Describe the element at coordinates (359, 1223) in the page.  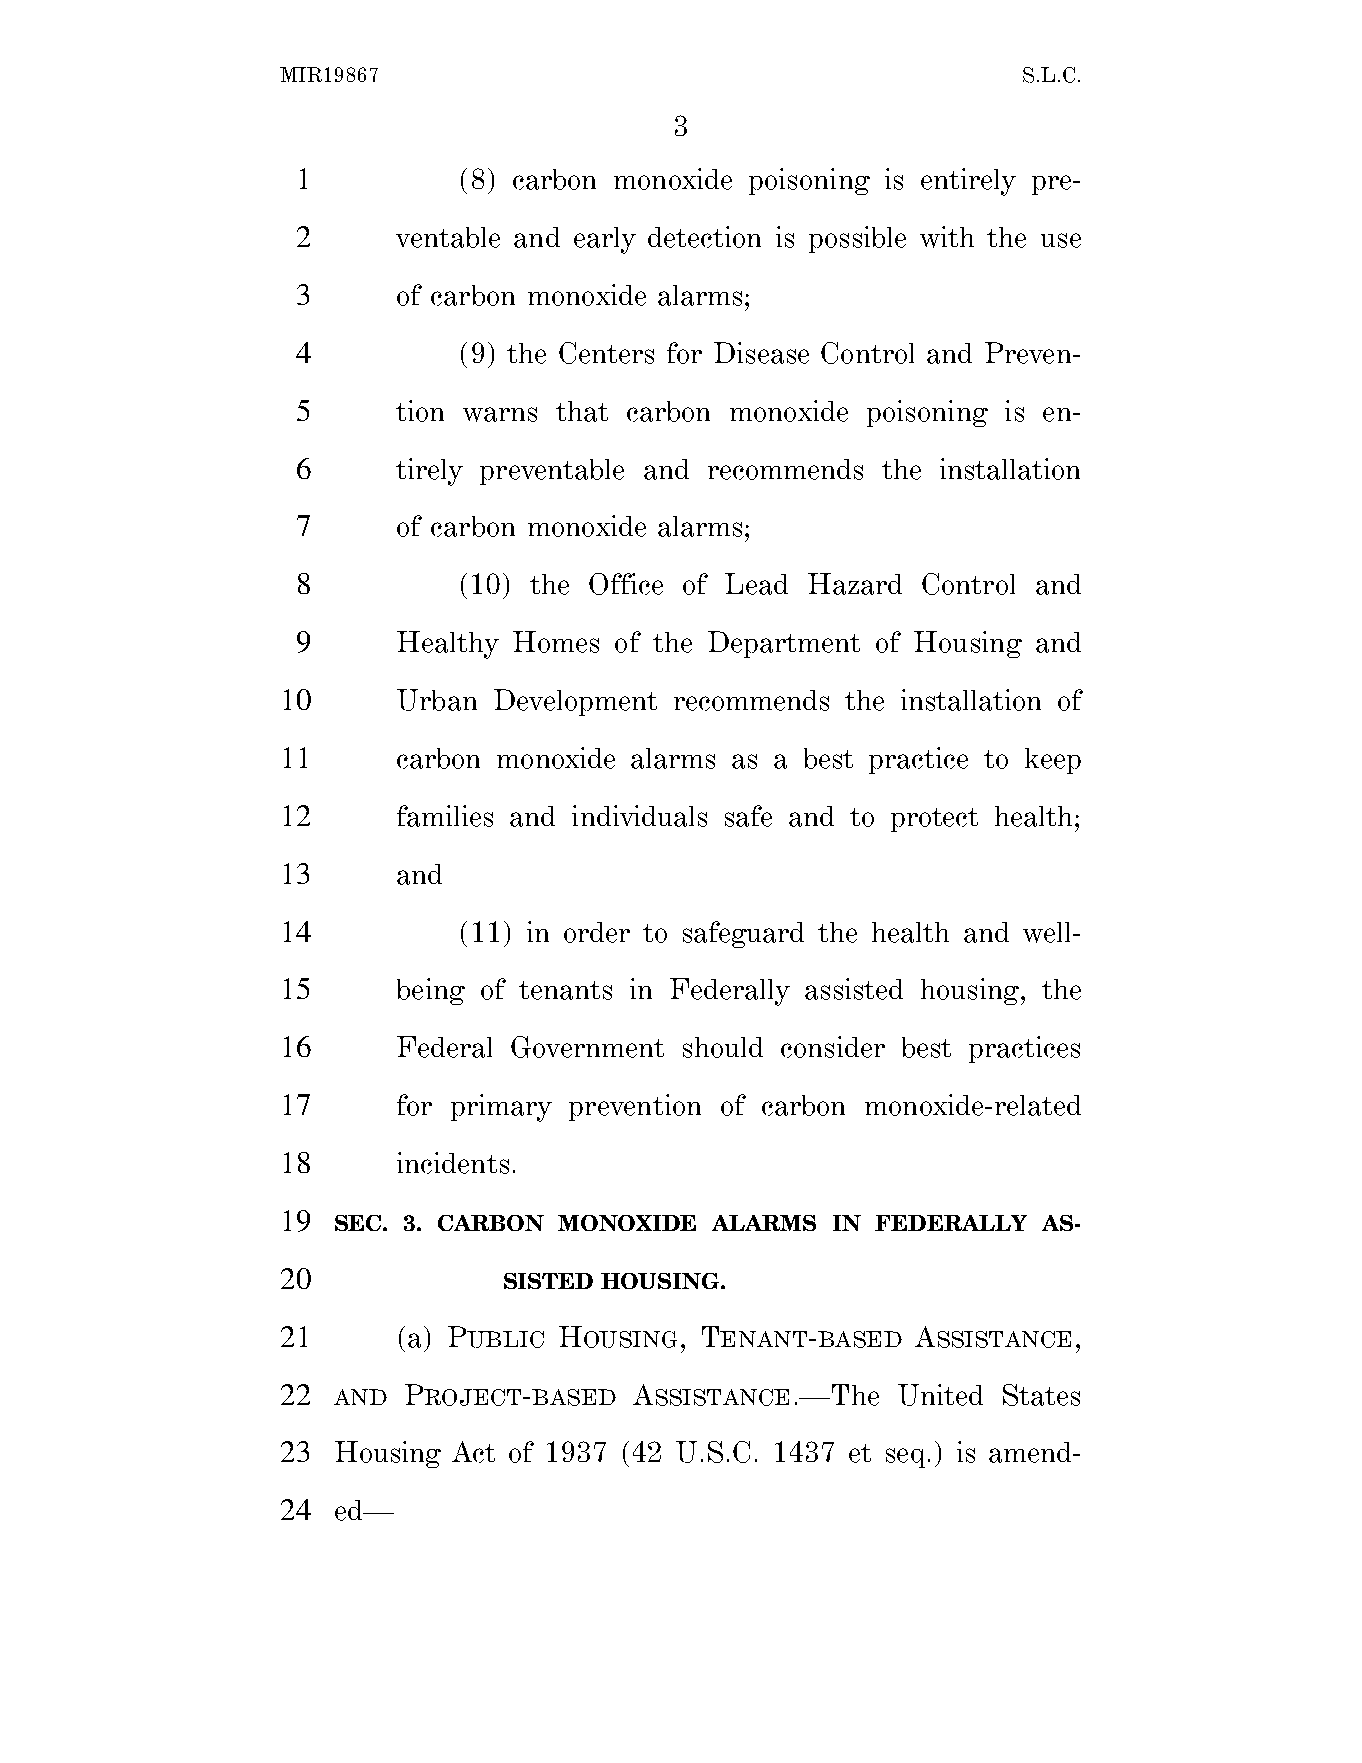
I see `SEC` at that location.
